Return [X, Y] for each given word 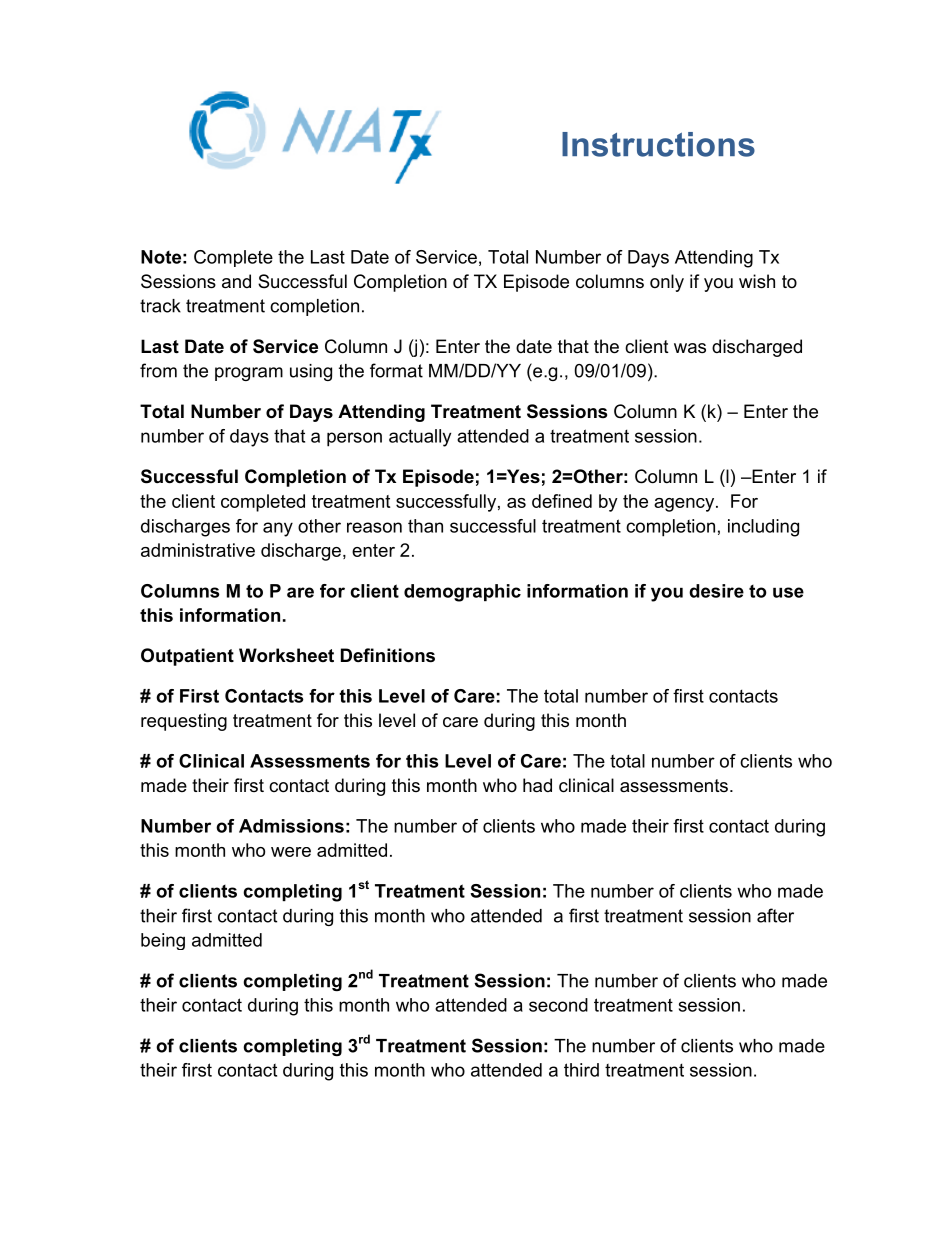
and [236, 281]
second [558, 1005]
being [163, 941]
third [581, 1070]
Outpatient [187, 657]
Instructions [658, 144]
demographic [462, 593]
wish [757, 281]
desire [716, 591]
